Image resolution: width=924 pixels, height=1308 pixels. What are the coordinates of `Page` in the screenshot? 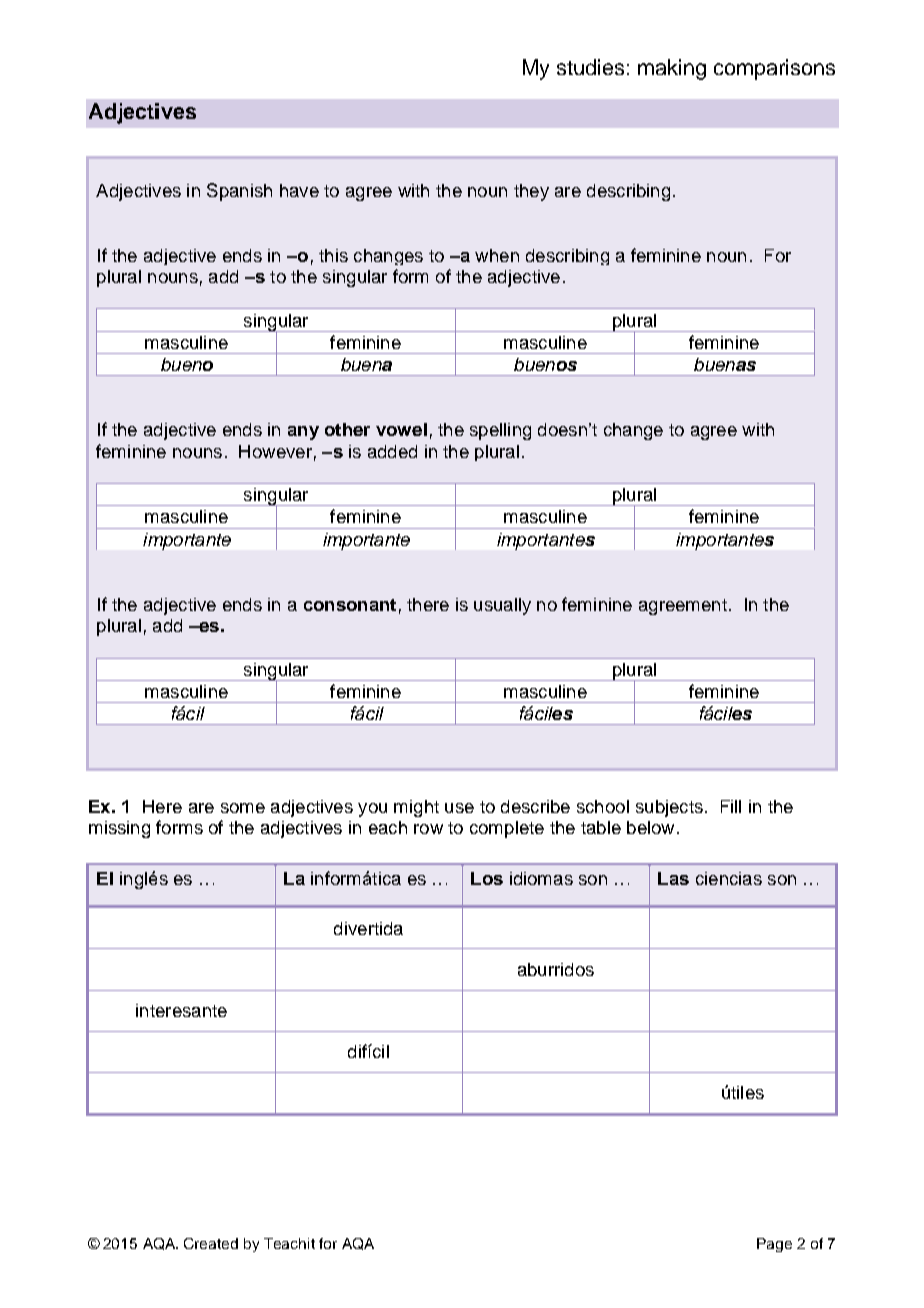 It's located at (774, 1245).
